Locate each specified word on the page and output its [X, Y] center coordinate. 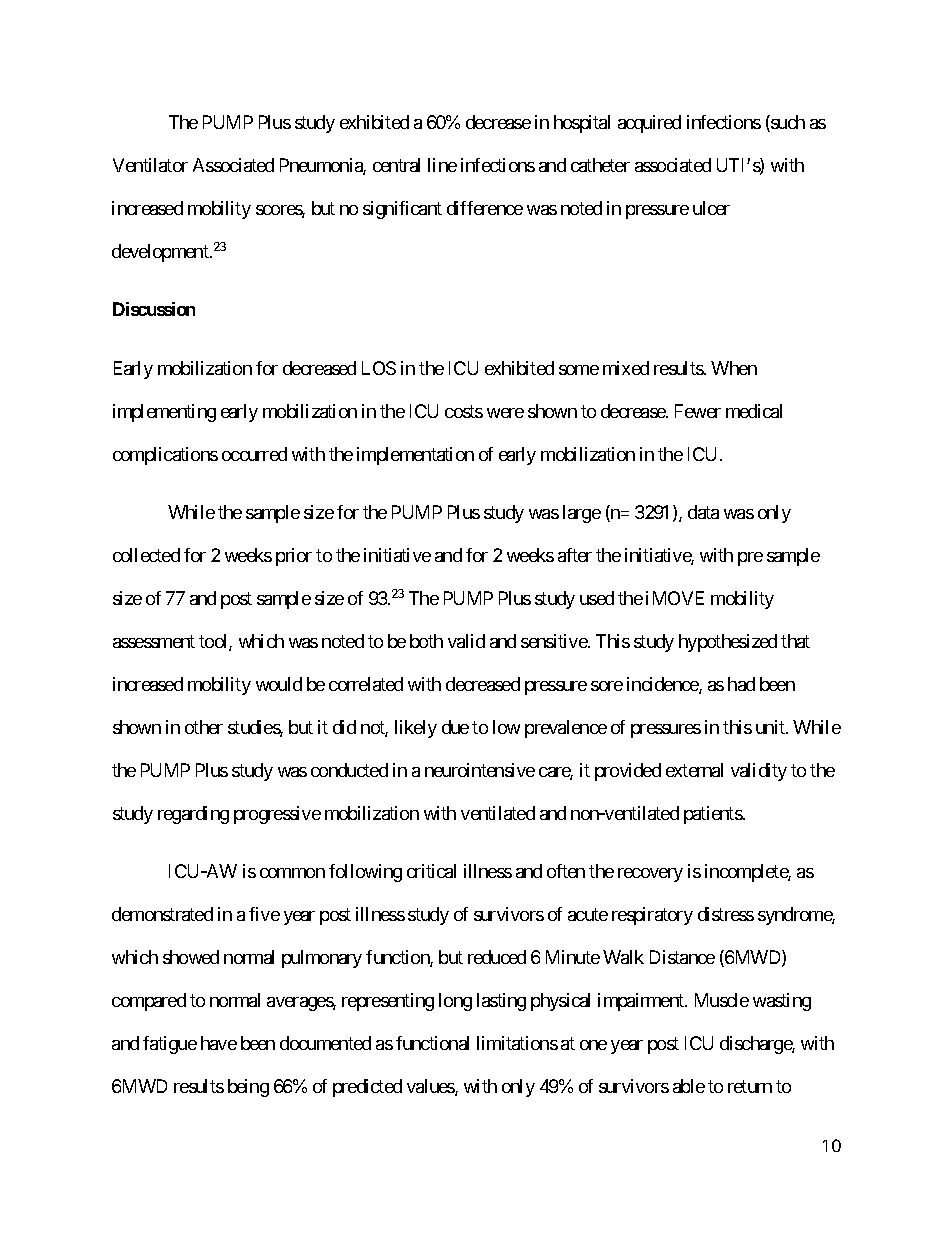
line [442, 165]
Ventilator [150, 165]
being [248, 1088]
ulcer [711, 208]
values [431, 1087]
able [689, 1086]
